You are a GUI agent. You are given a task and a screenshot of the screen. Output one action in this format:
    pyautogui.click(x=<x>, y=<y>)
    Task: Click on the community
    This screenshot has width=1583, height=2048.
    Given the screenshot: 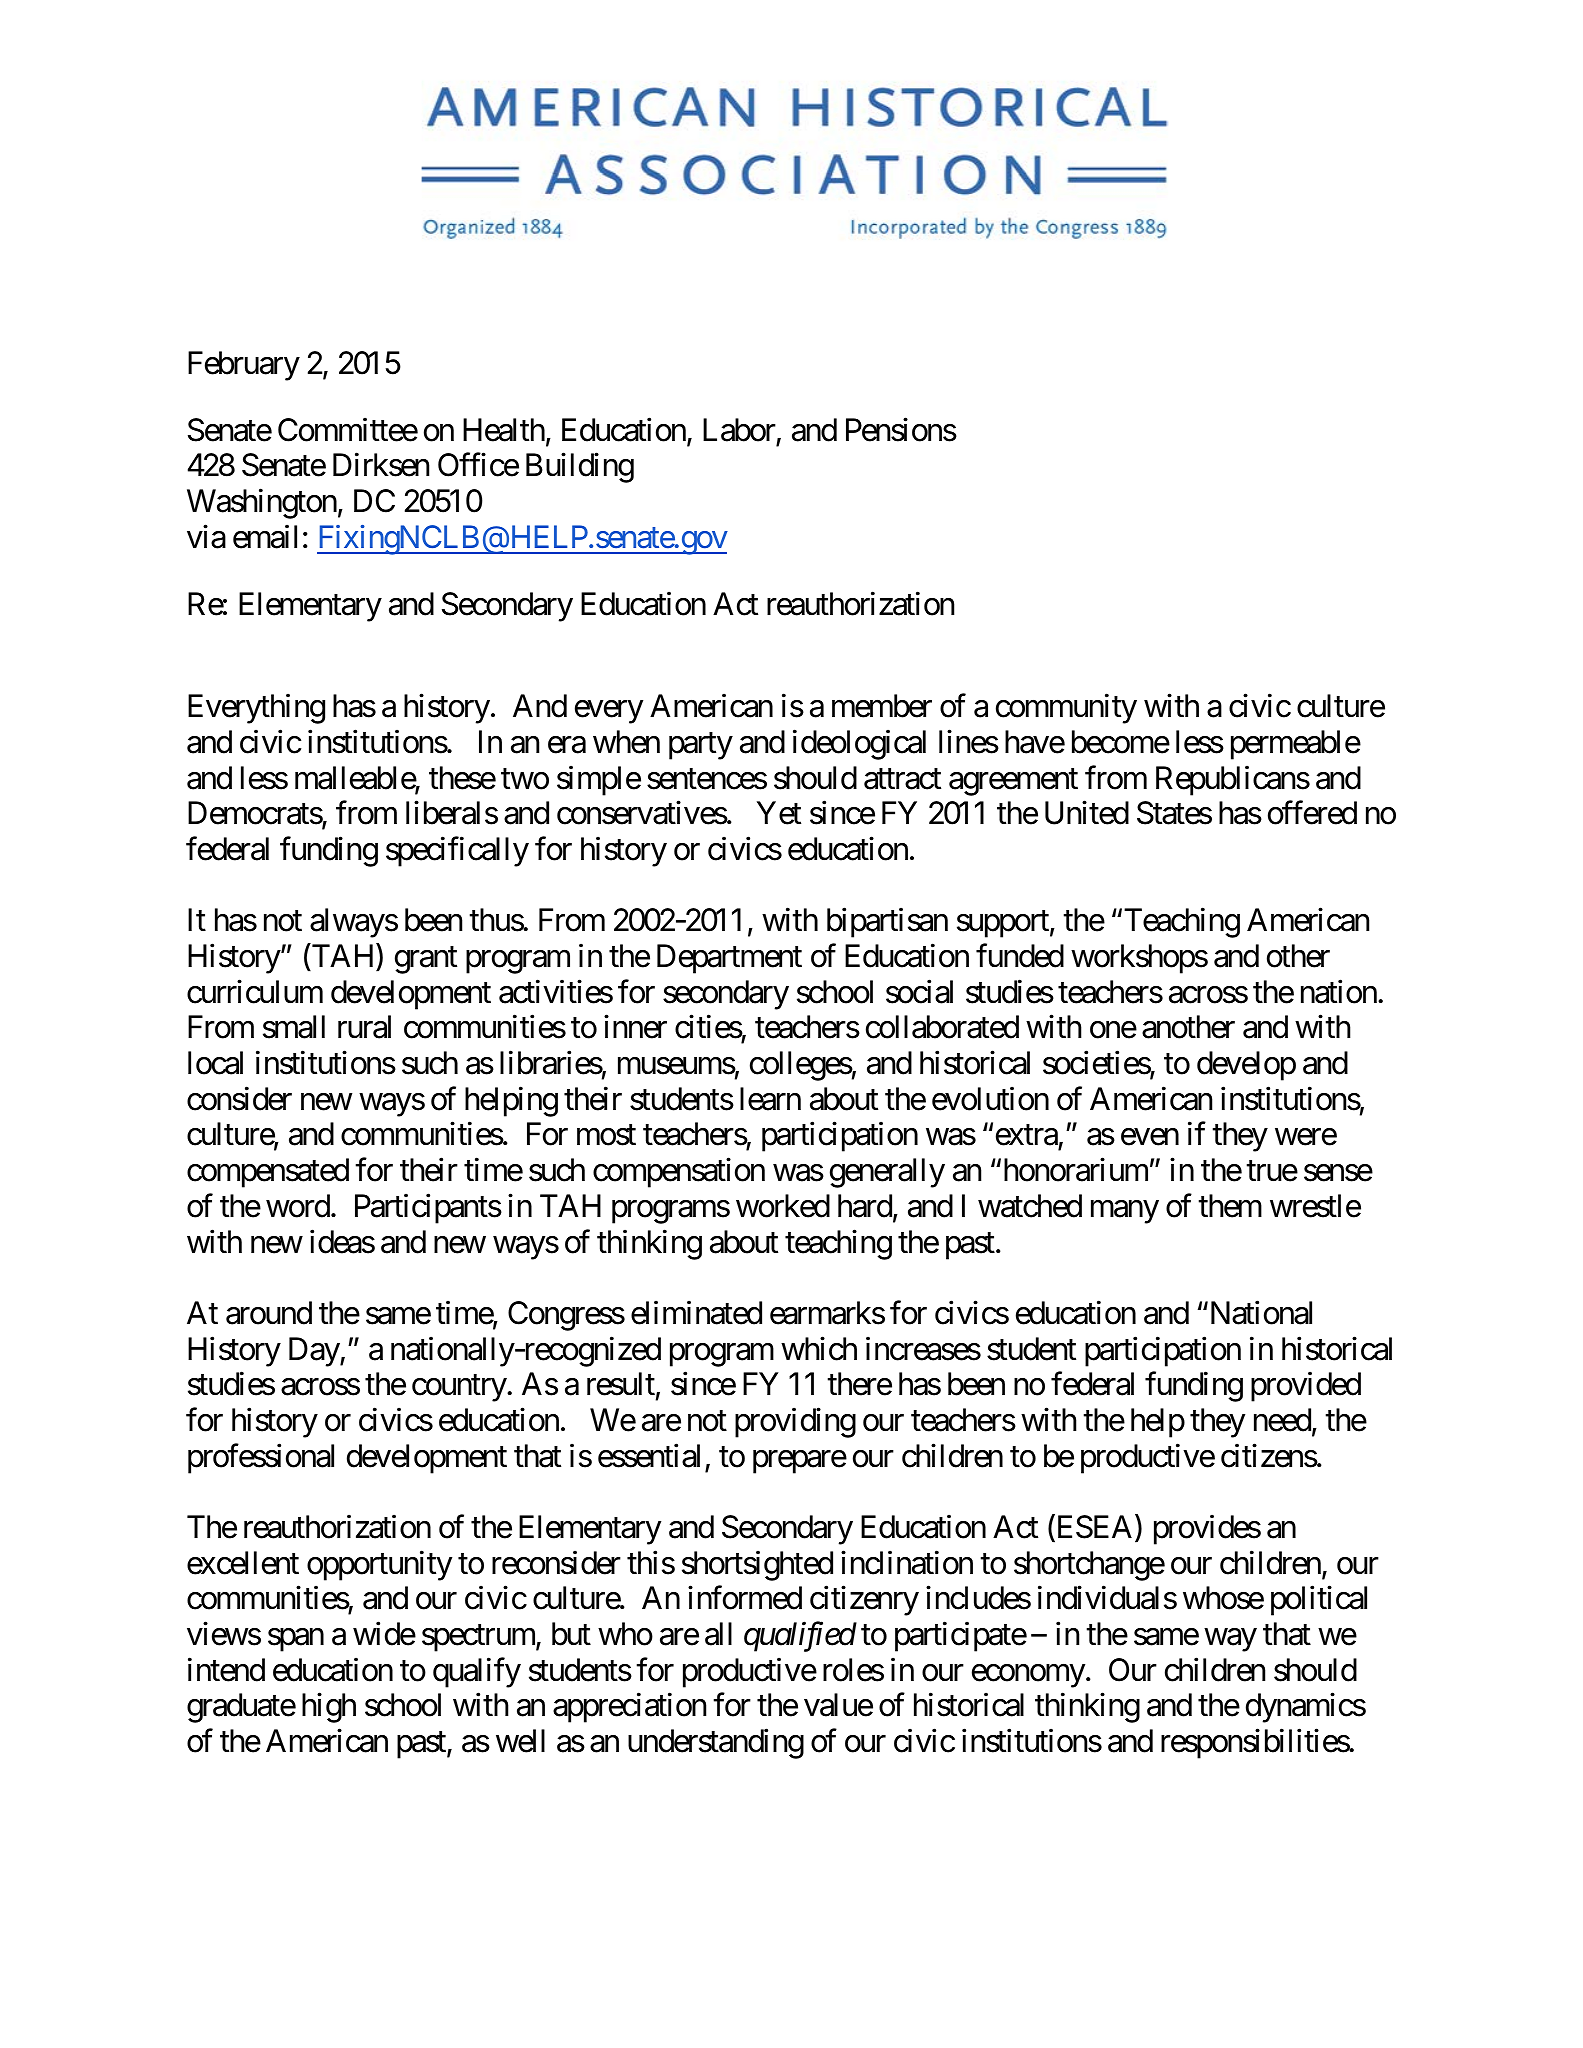 What is the action you would take?
    pyautogui.click(x=1066, y=709)
